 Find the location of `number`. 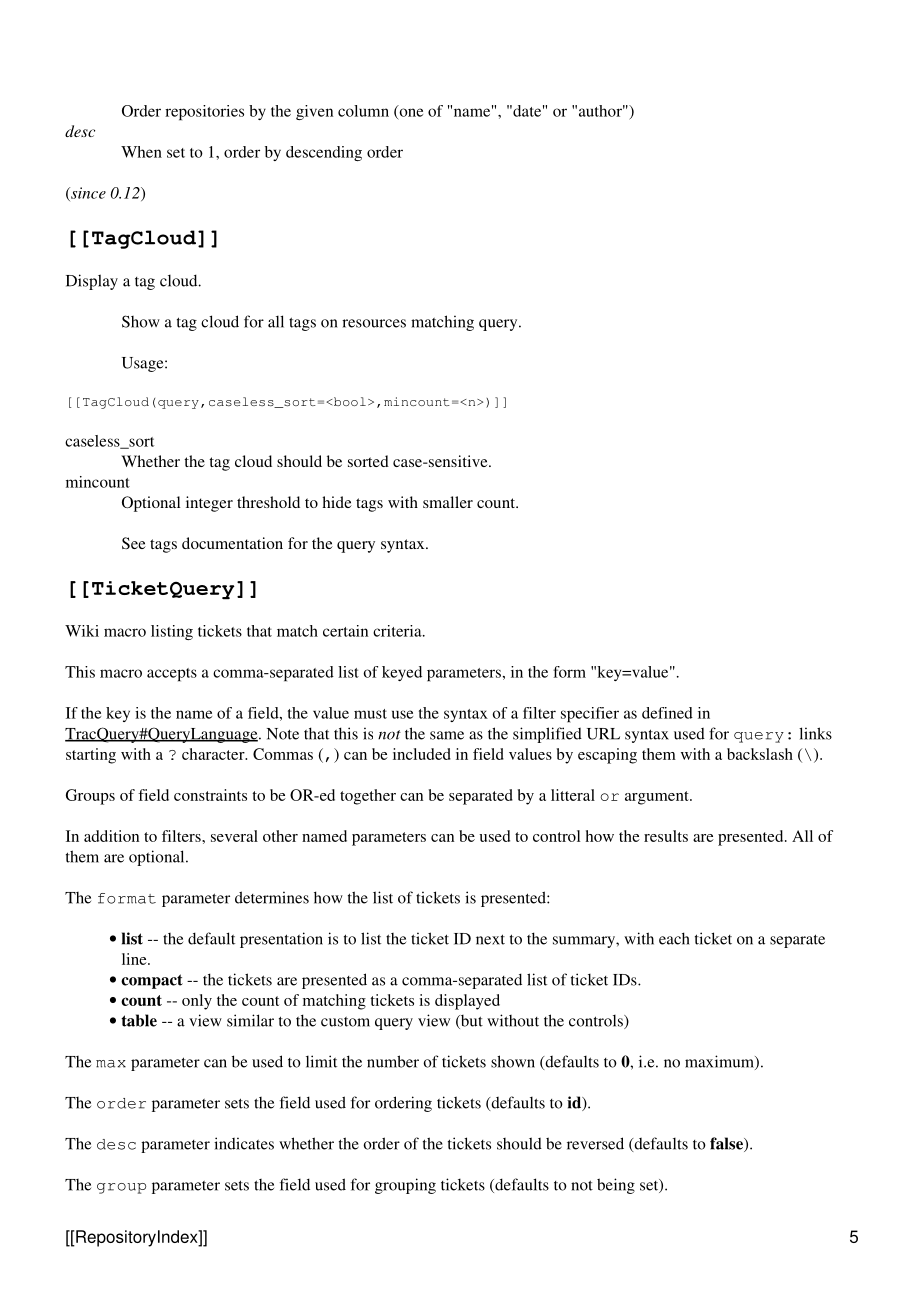

number is located at coordinates (393, 1061).
